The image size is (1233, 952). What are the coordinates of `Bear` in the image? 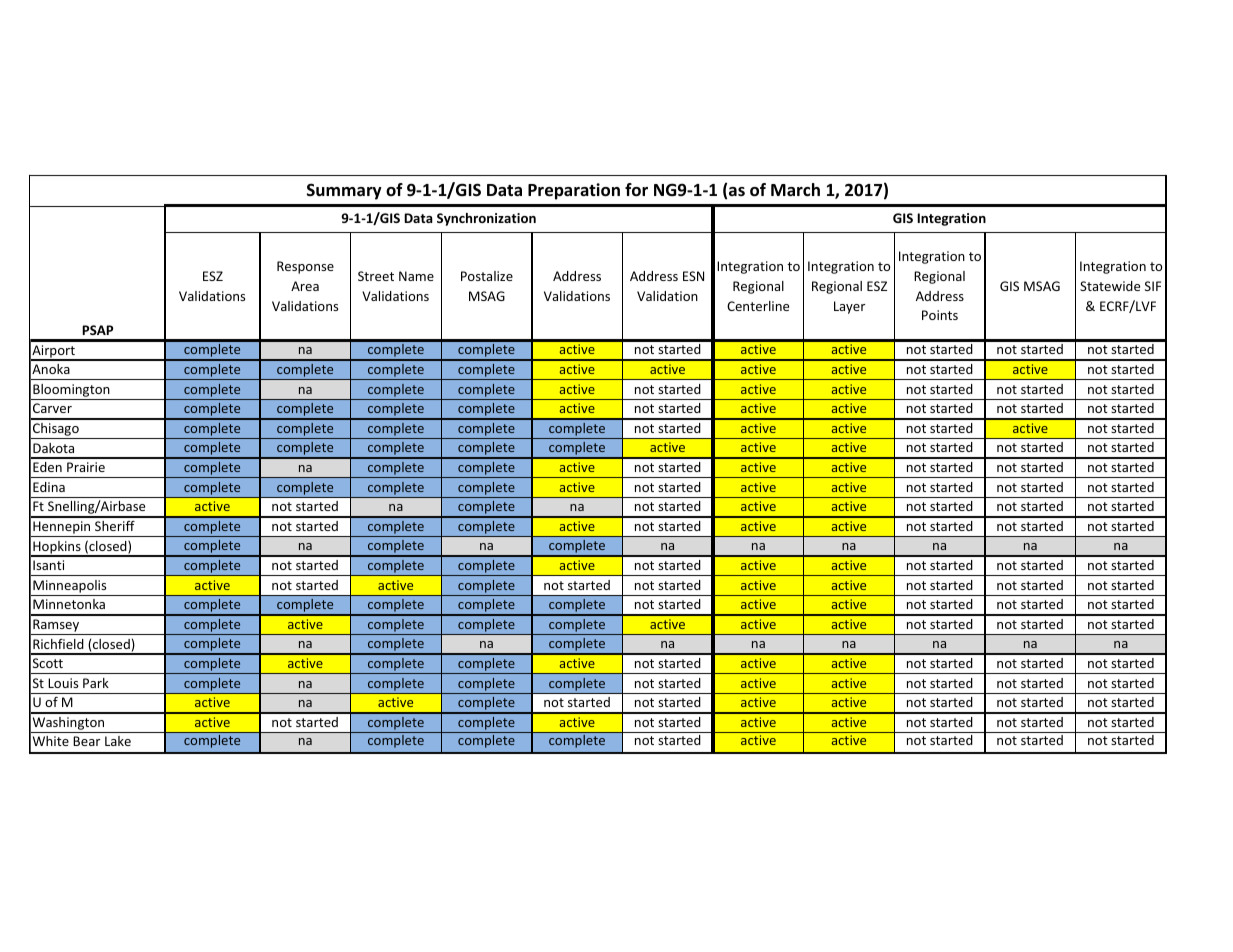 It's located at (86, 741).
